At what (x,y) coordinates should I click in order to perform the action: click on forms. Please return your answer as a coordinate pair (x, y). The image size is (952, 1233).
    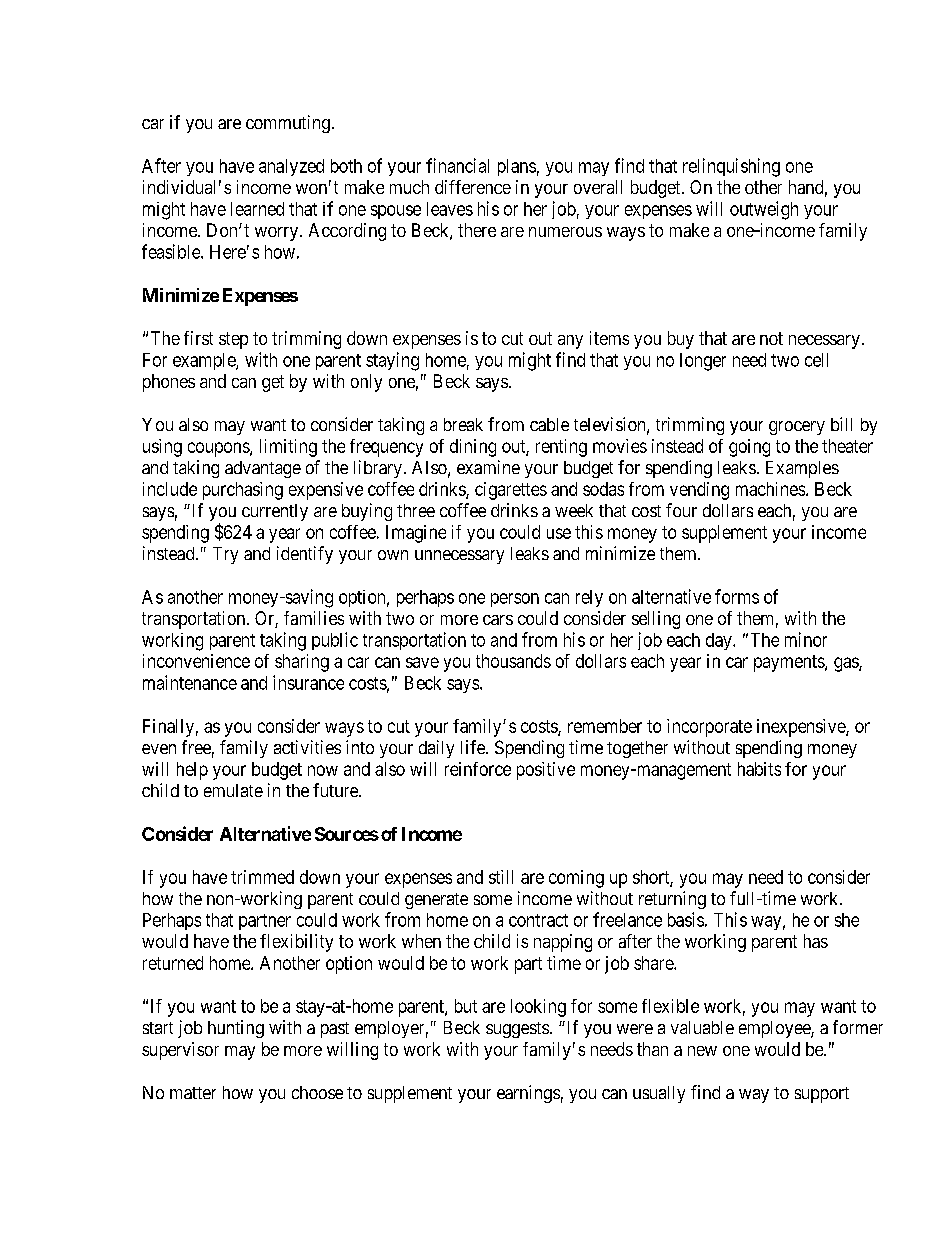
    Looking at the image, I should click on (737, 596).
